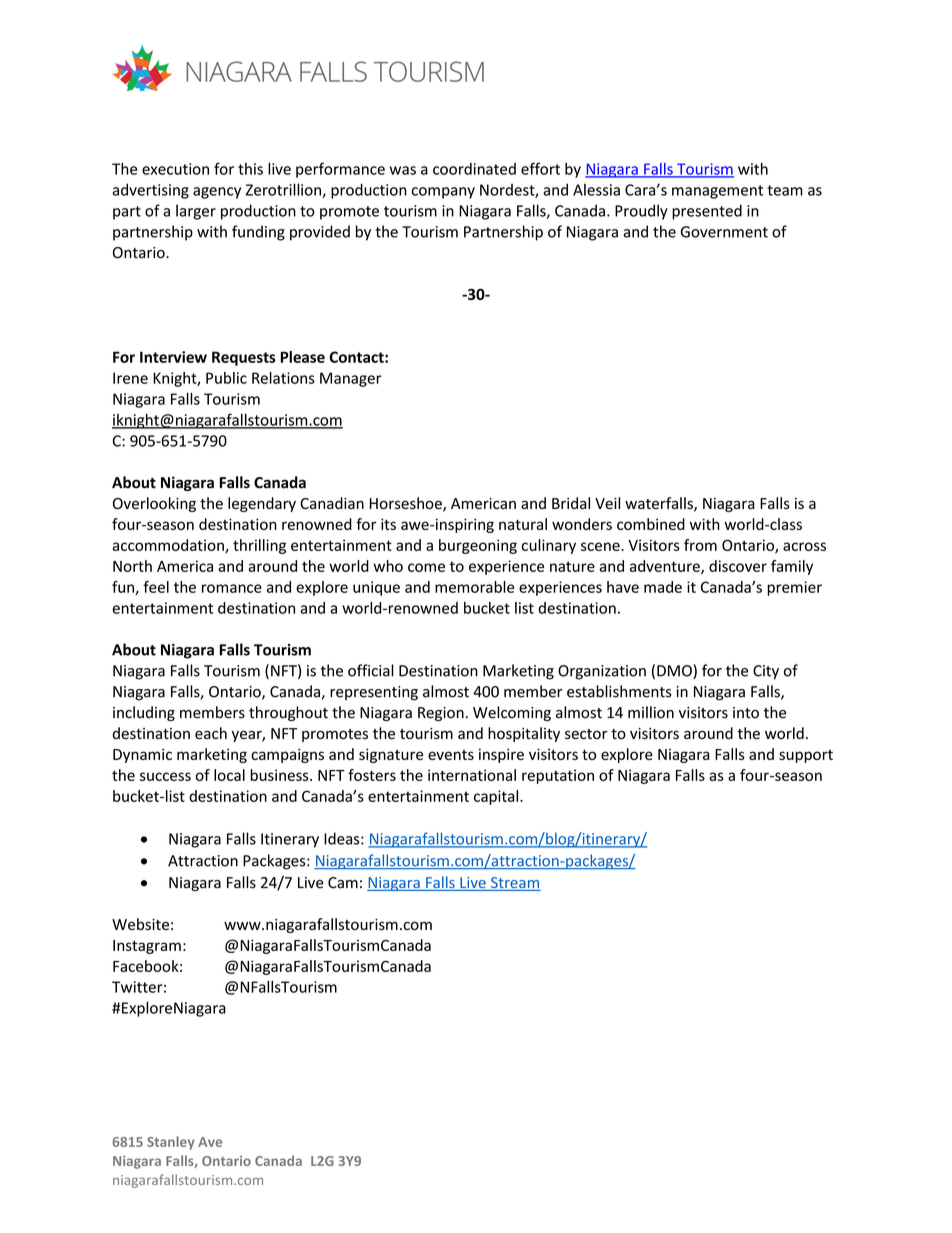 The width and height of the screenshot is (952, 1233). What do you see at coordinates (607, 503) in the screenshot?
I see `Veil` at bounding box center [607, 503].
